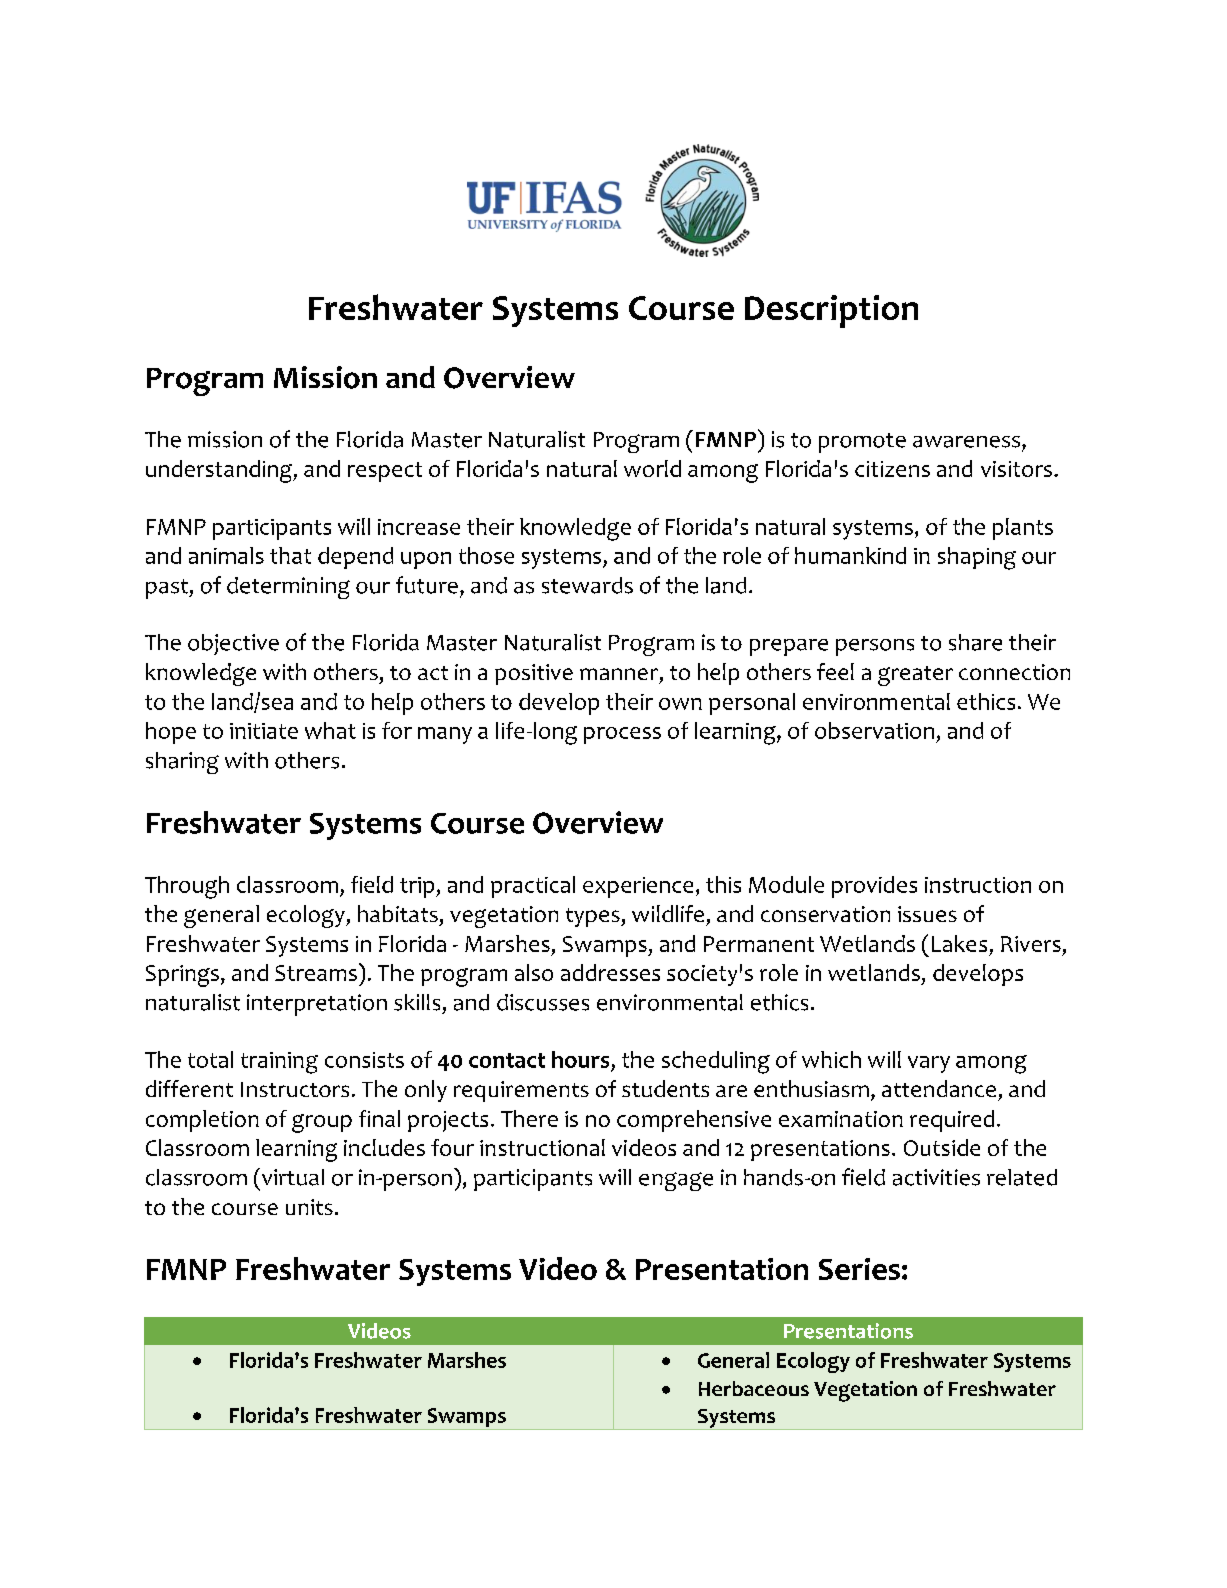 Image resolution: width=1227 pixels, height=1588 pixels. What do you see at coordinates (220, 471) in the image?
I see `understanding` at bounding box center [220, 471].
